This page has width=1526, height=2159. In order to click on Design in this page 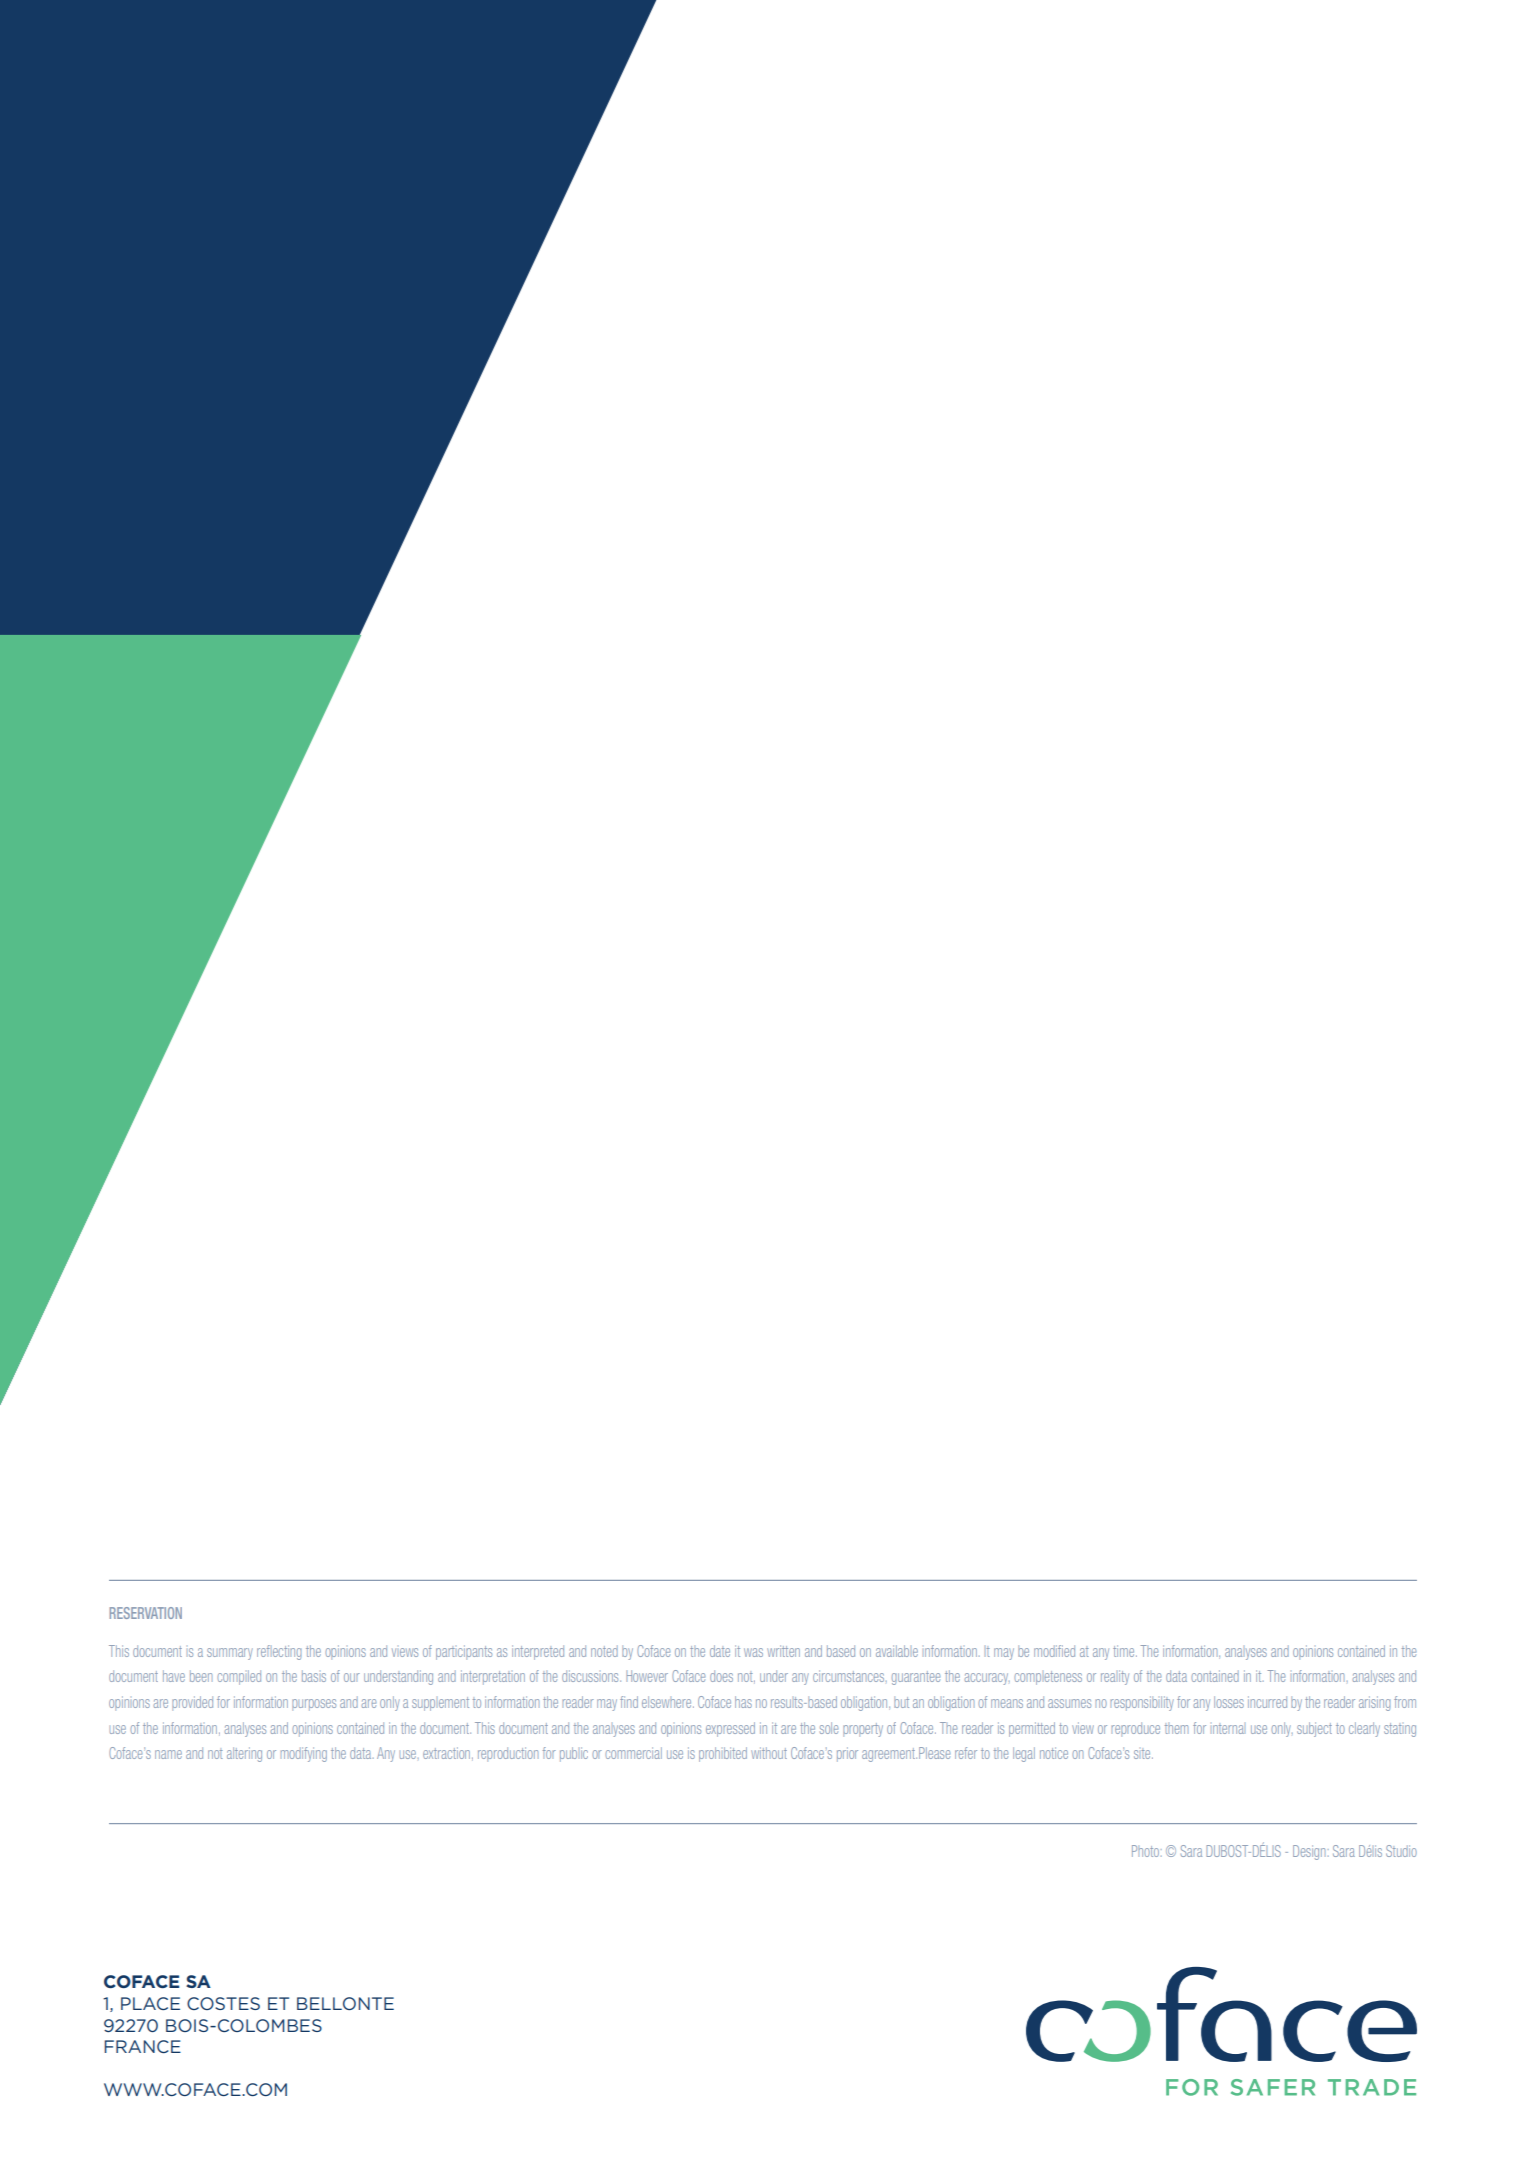, I will do `click(1309, 1852)`.
